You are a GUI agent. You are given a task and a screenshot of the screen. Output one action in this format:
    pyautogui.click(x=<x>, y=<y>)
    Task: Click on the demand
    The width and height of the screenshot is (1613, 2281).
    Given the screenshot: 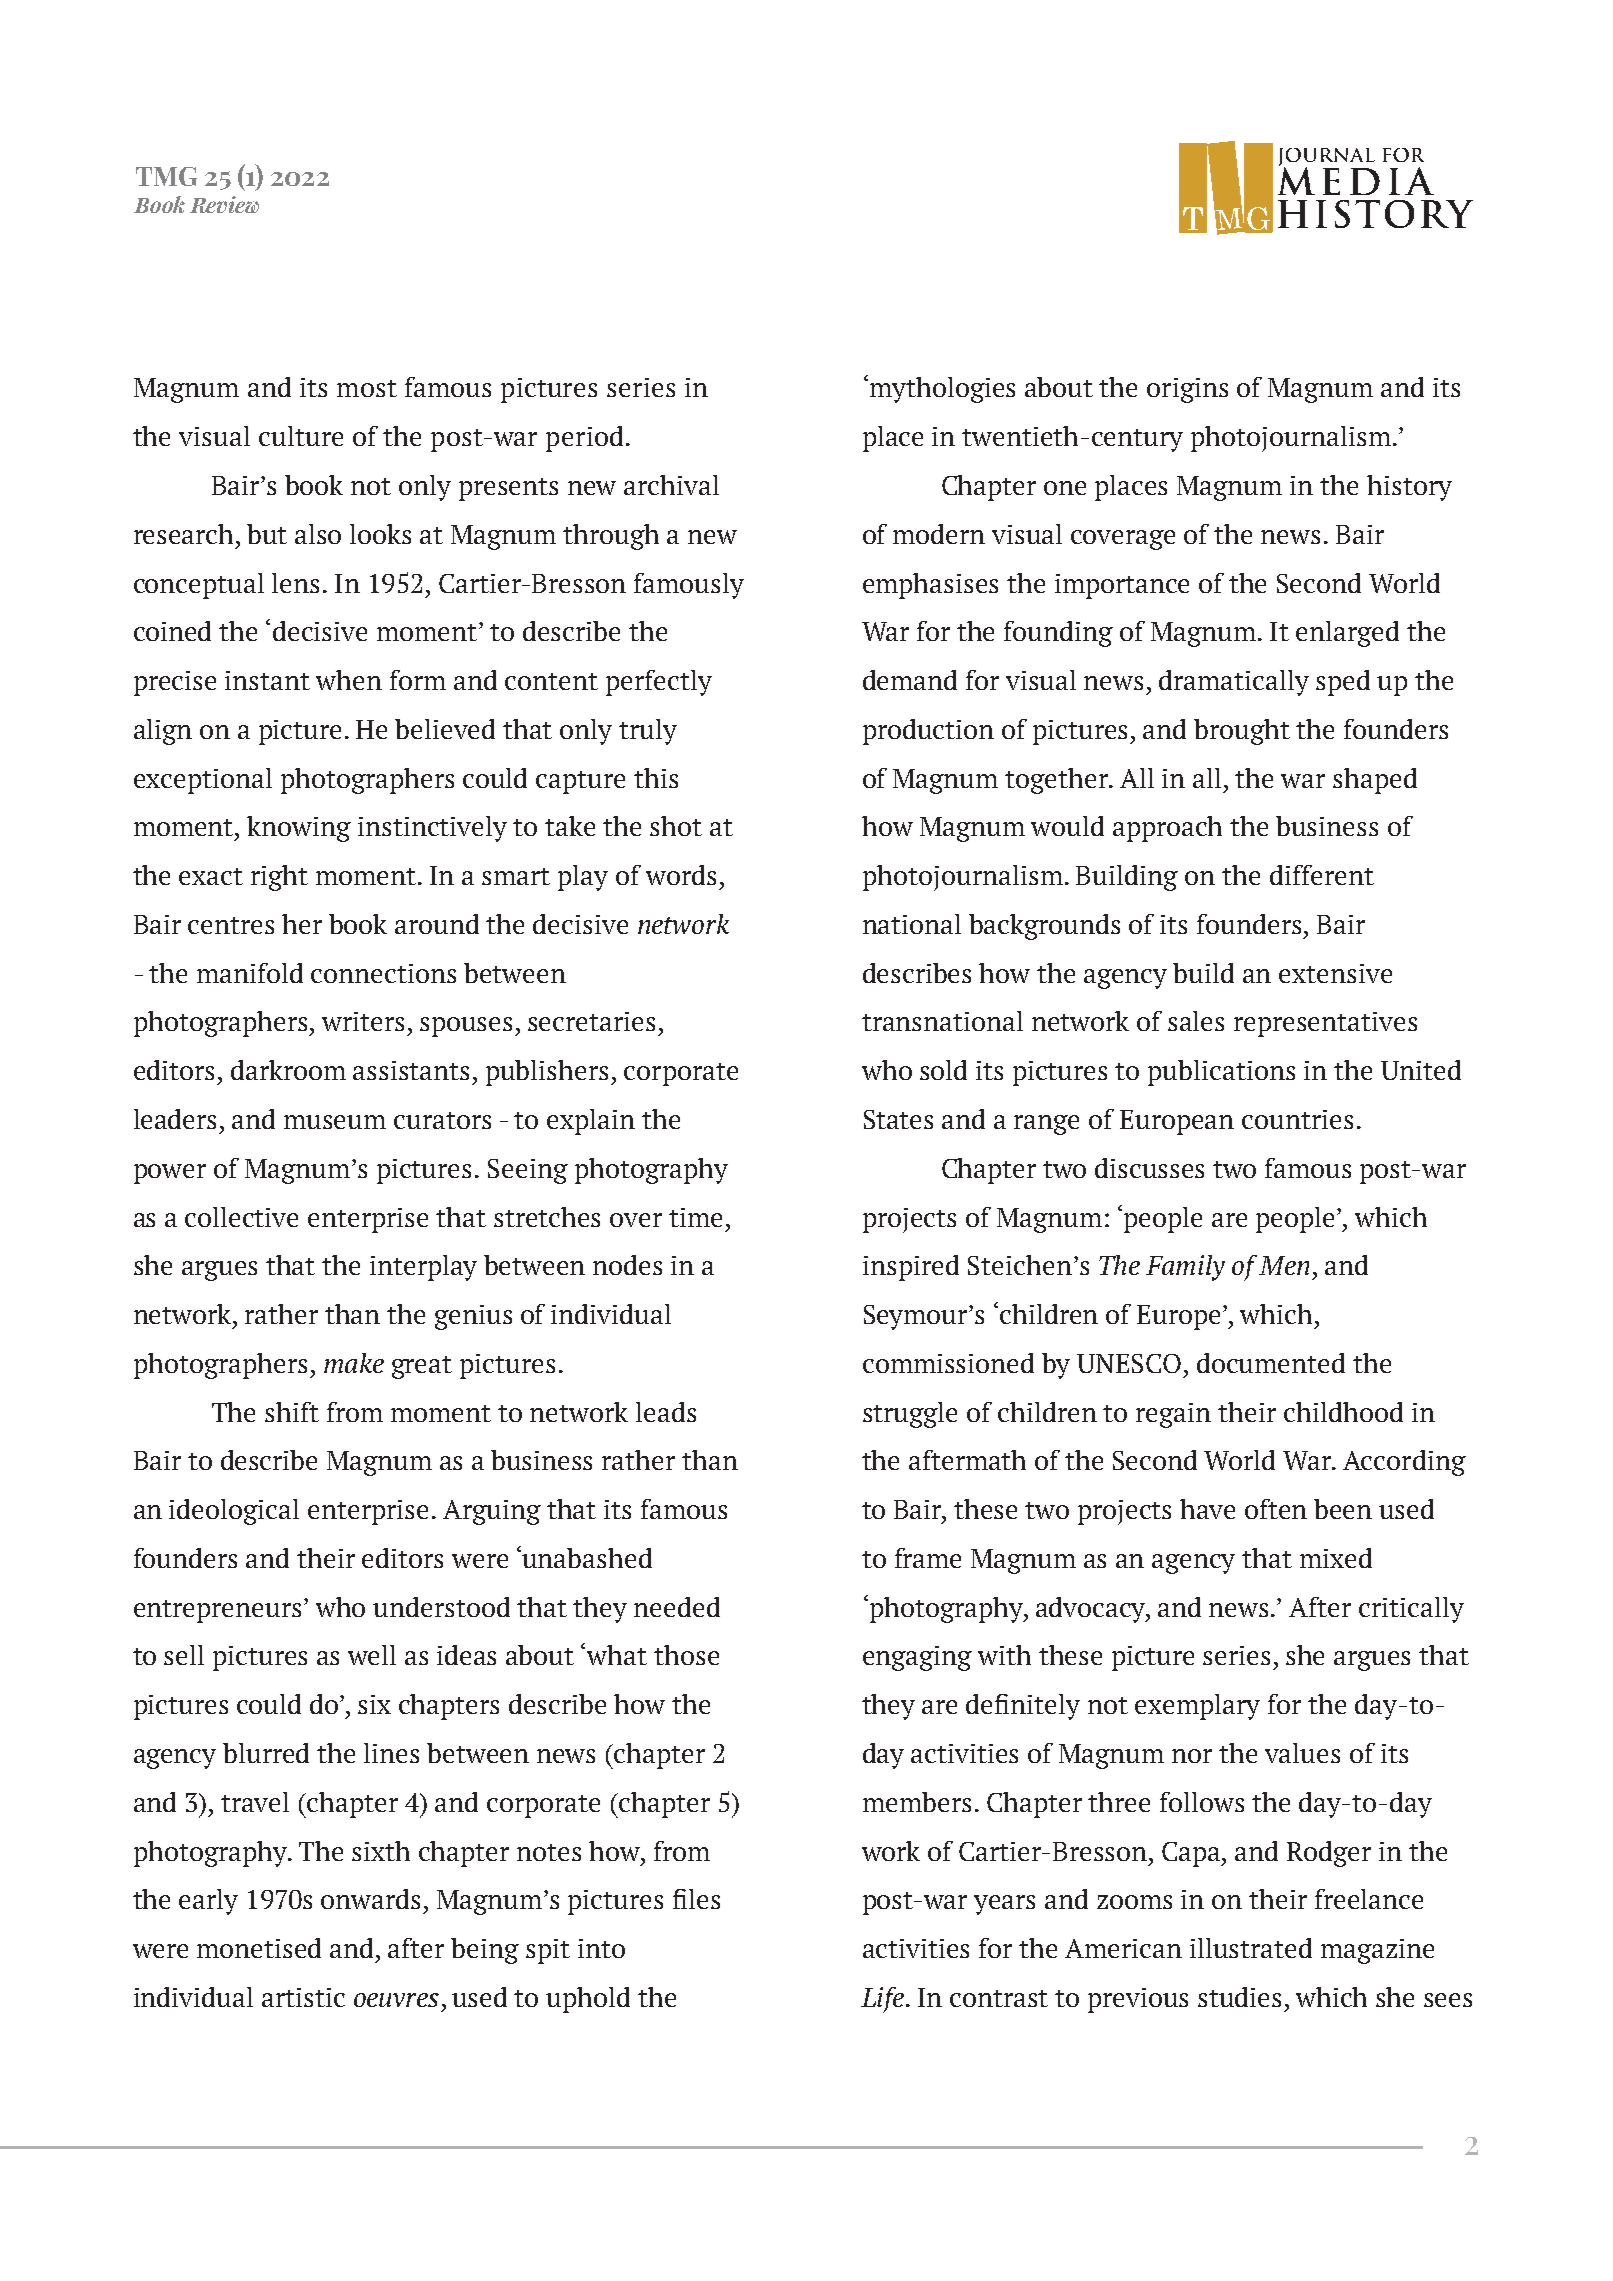 What is the action you would take?
    pyautogui.click(x=910, y=680)
